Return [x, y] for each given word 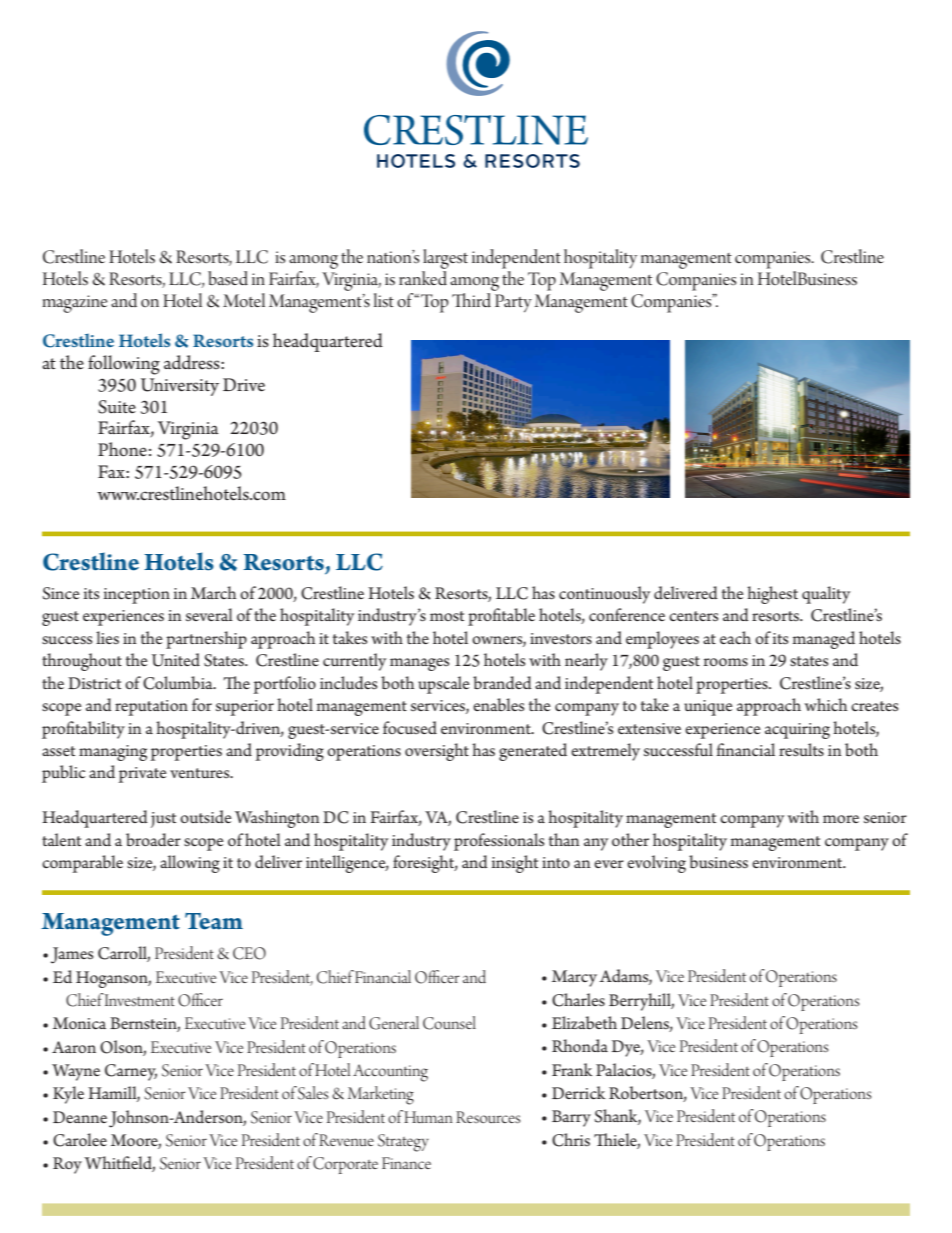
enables [498, 704]
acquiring [797, 731]
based [228, 278]
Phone [122, 449]
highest [772, 595]
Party [513, 303]
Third [472, 299]
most [447, 616]
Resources [488, 1117]
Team [214, 921]
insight [515, 864]
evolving [656, 864]
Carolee [80, 1140]
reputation [151, 708]
